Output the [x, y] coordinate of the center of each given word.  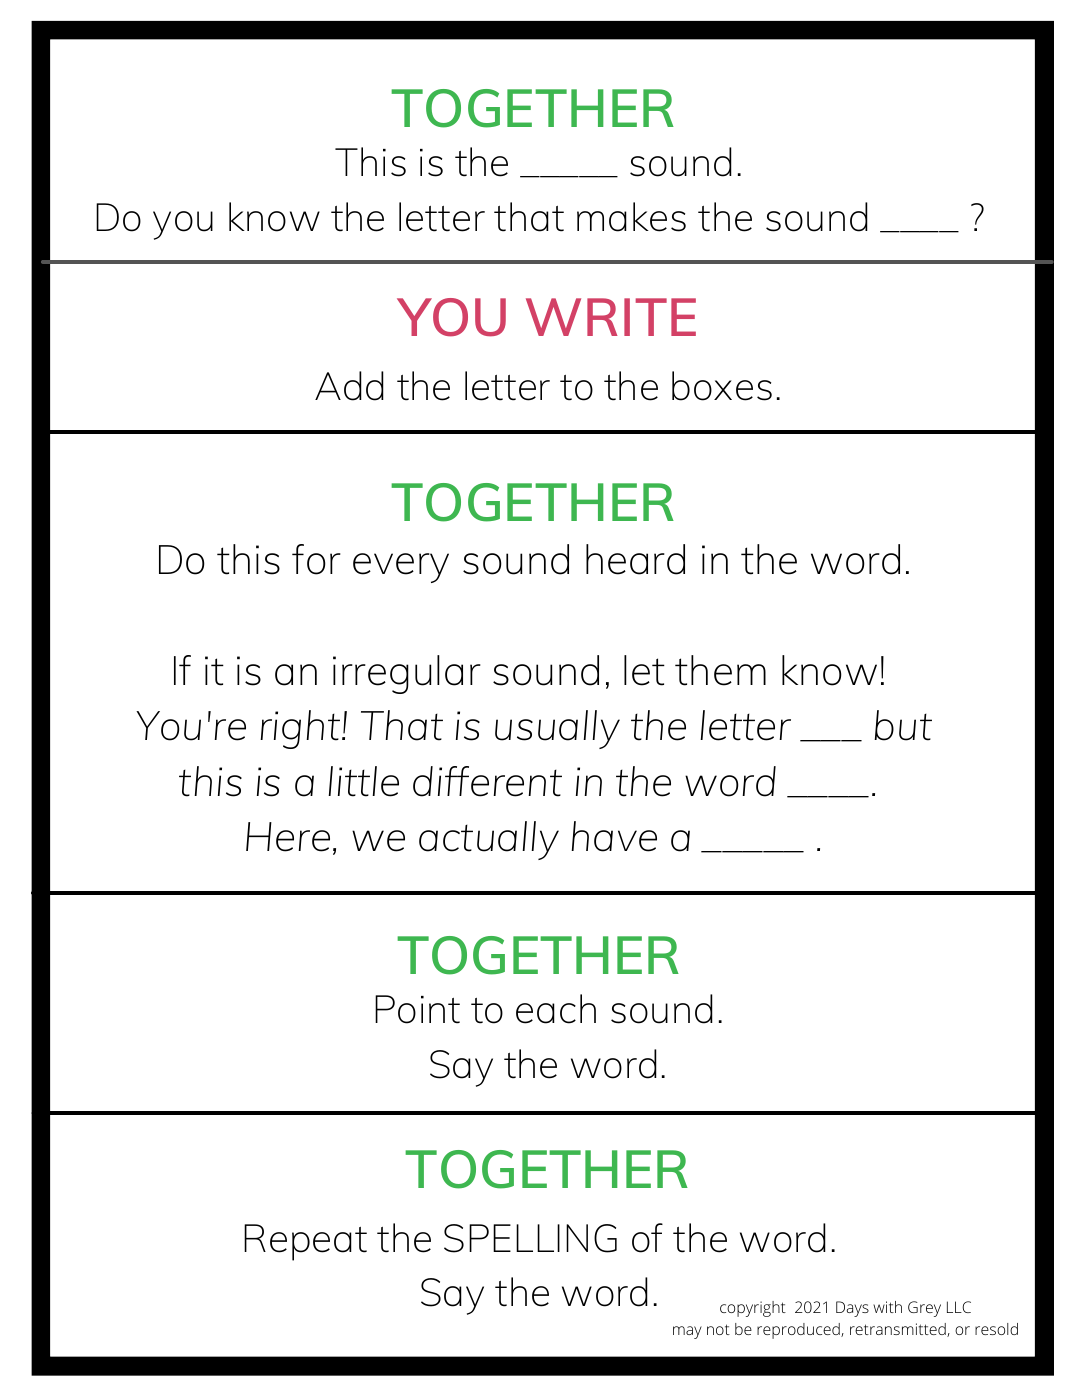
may [687, 1332]
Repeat [305, 1242]
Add [349, 386]
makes [631, 217]
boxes [722, 386]
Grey [924, 1309]
